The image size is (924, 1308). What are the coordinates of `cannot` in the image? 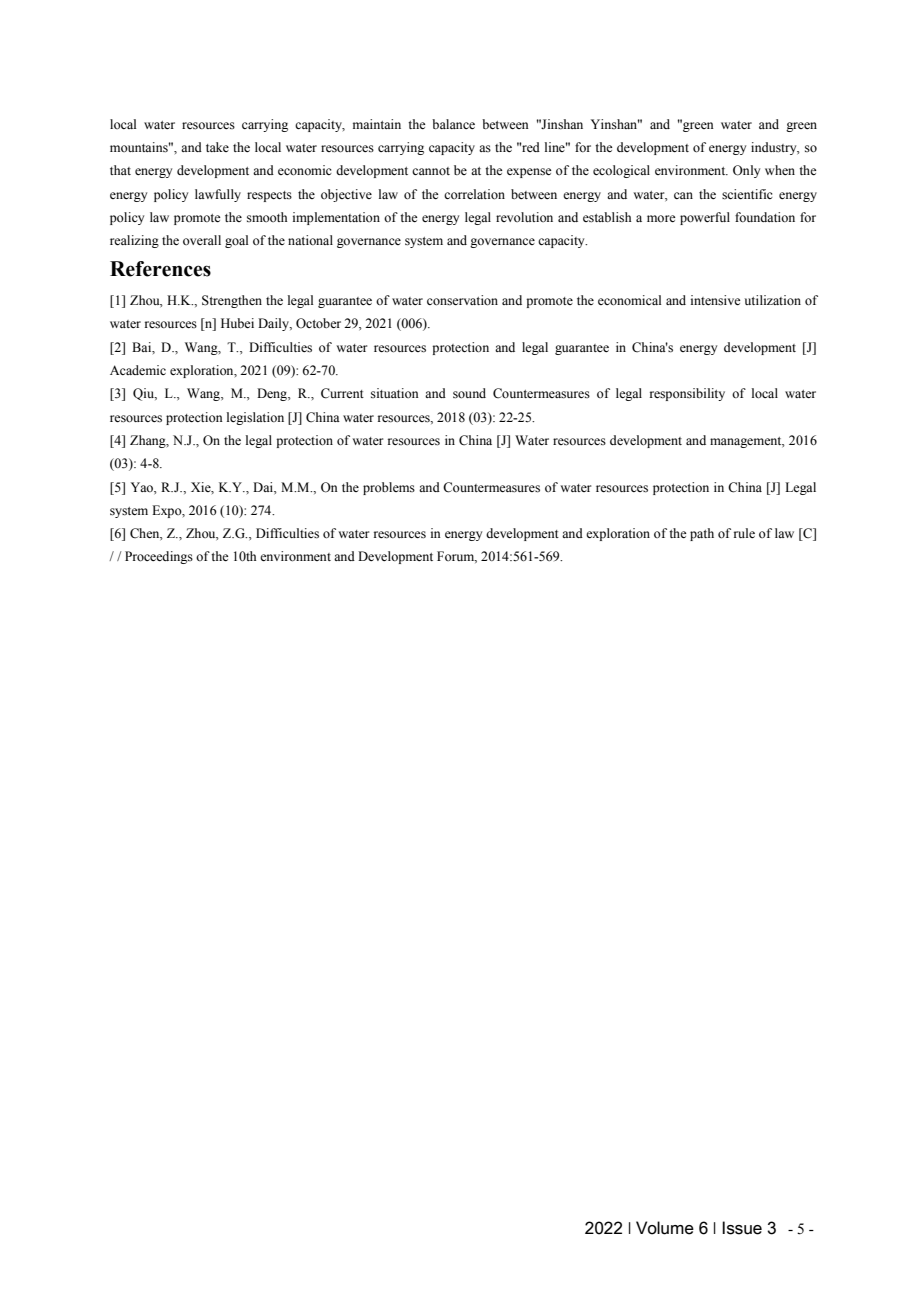 It's located at (431, 171).
